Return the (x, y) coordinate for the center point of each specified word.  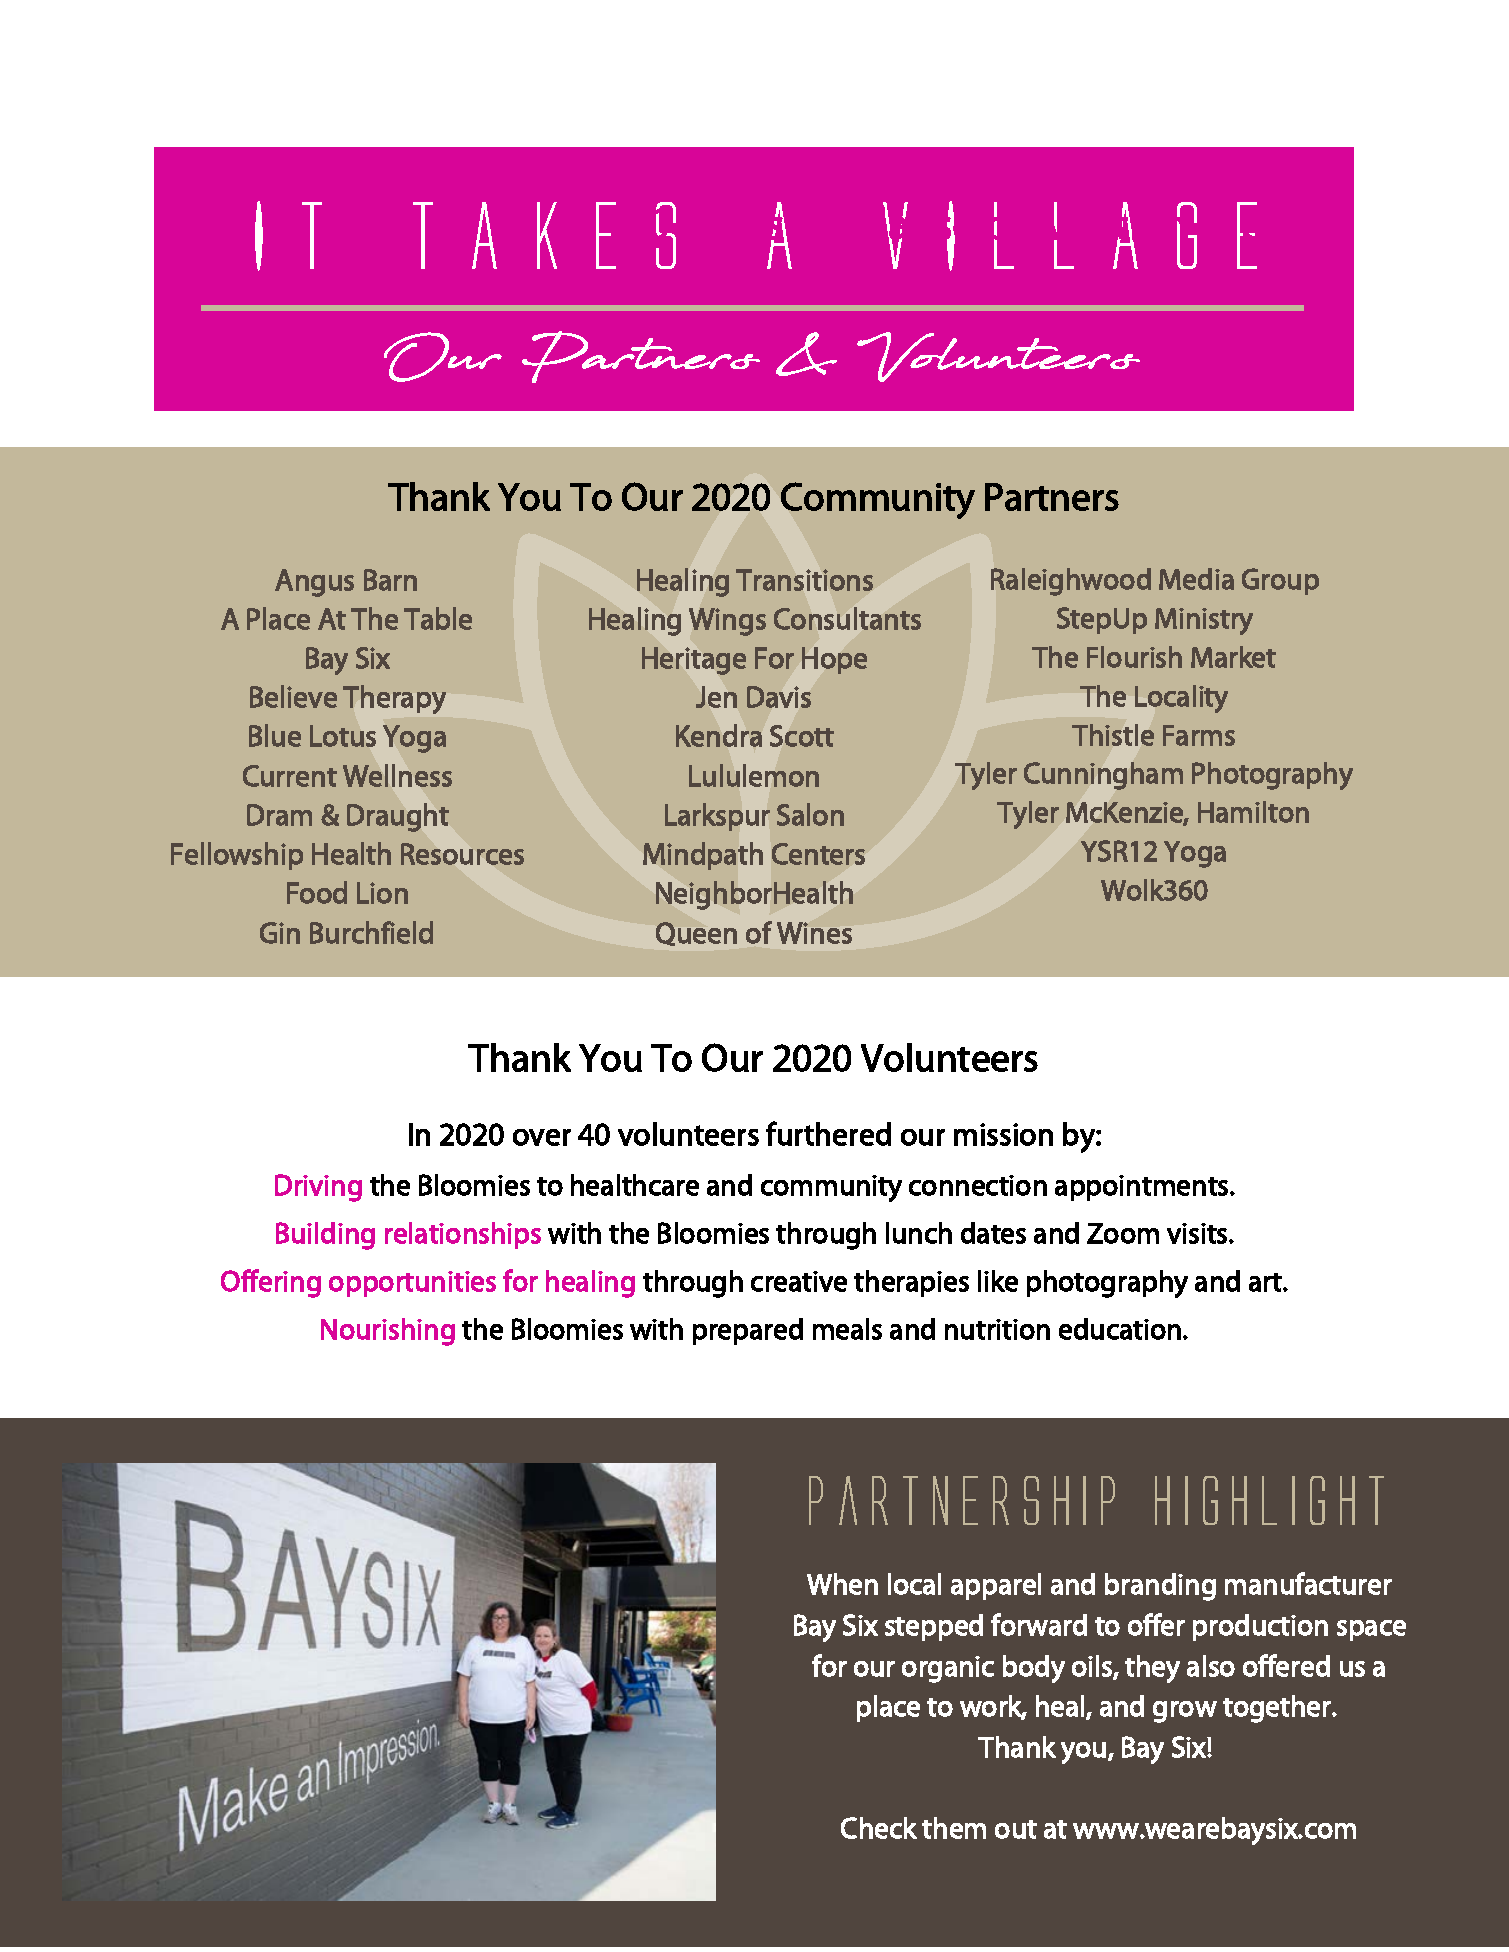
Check (879, 1828)
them (954, 1828)
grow (1185, 1712)
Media (1196, 579)
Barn (390, 580)
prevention (1087, 228)
